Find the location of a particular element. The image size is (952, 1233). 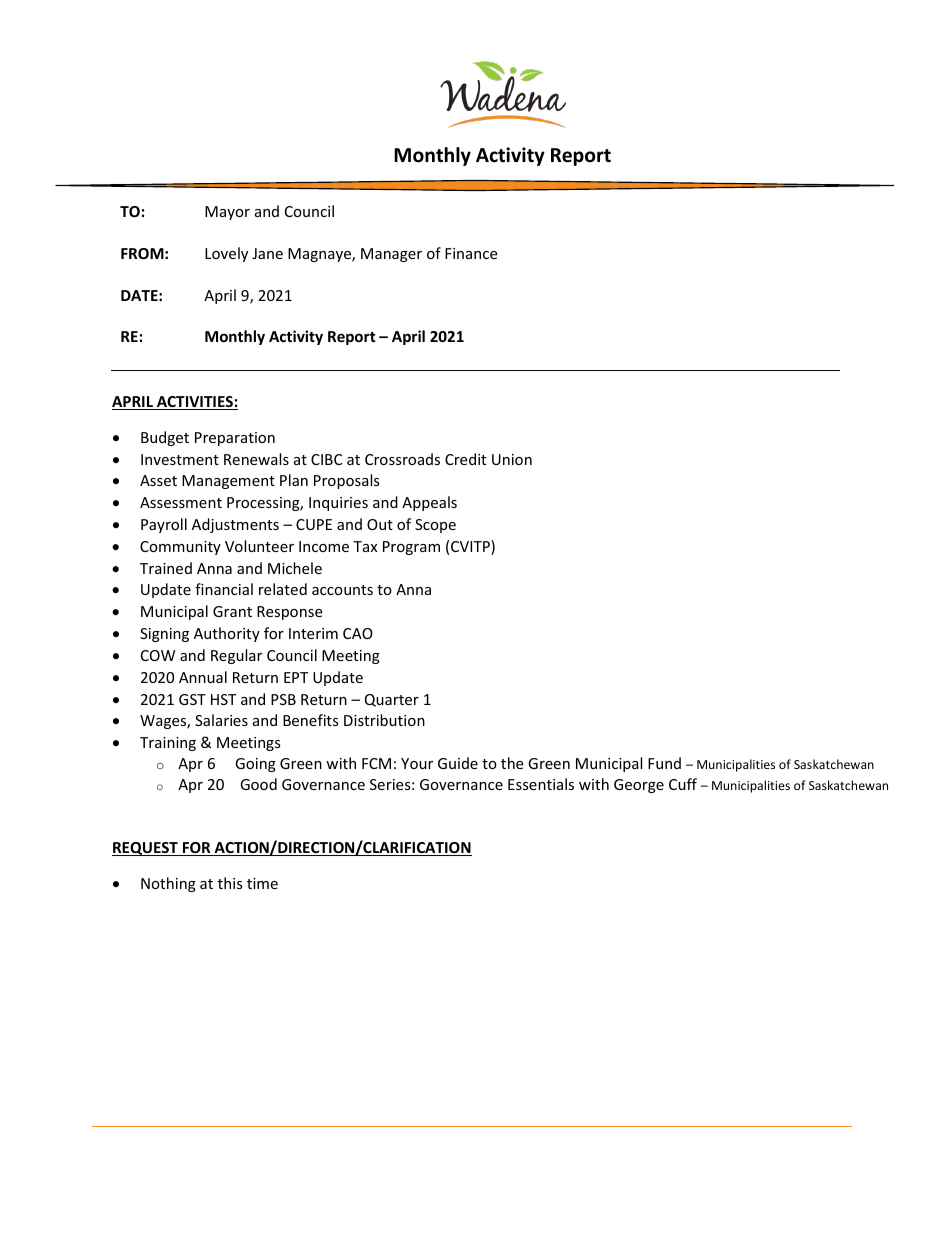

Appeals is located at coordinates (429, 503).
